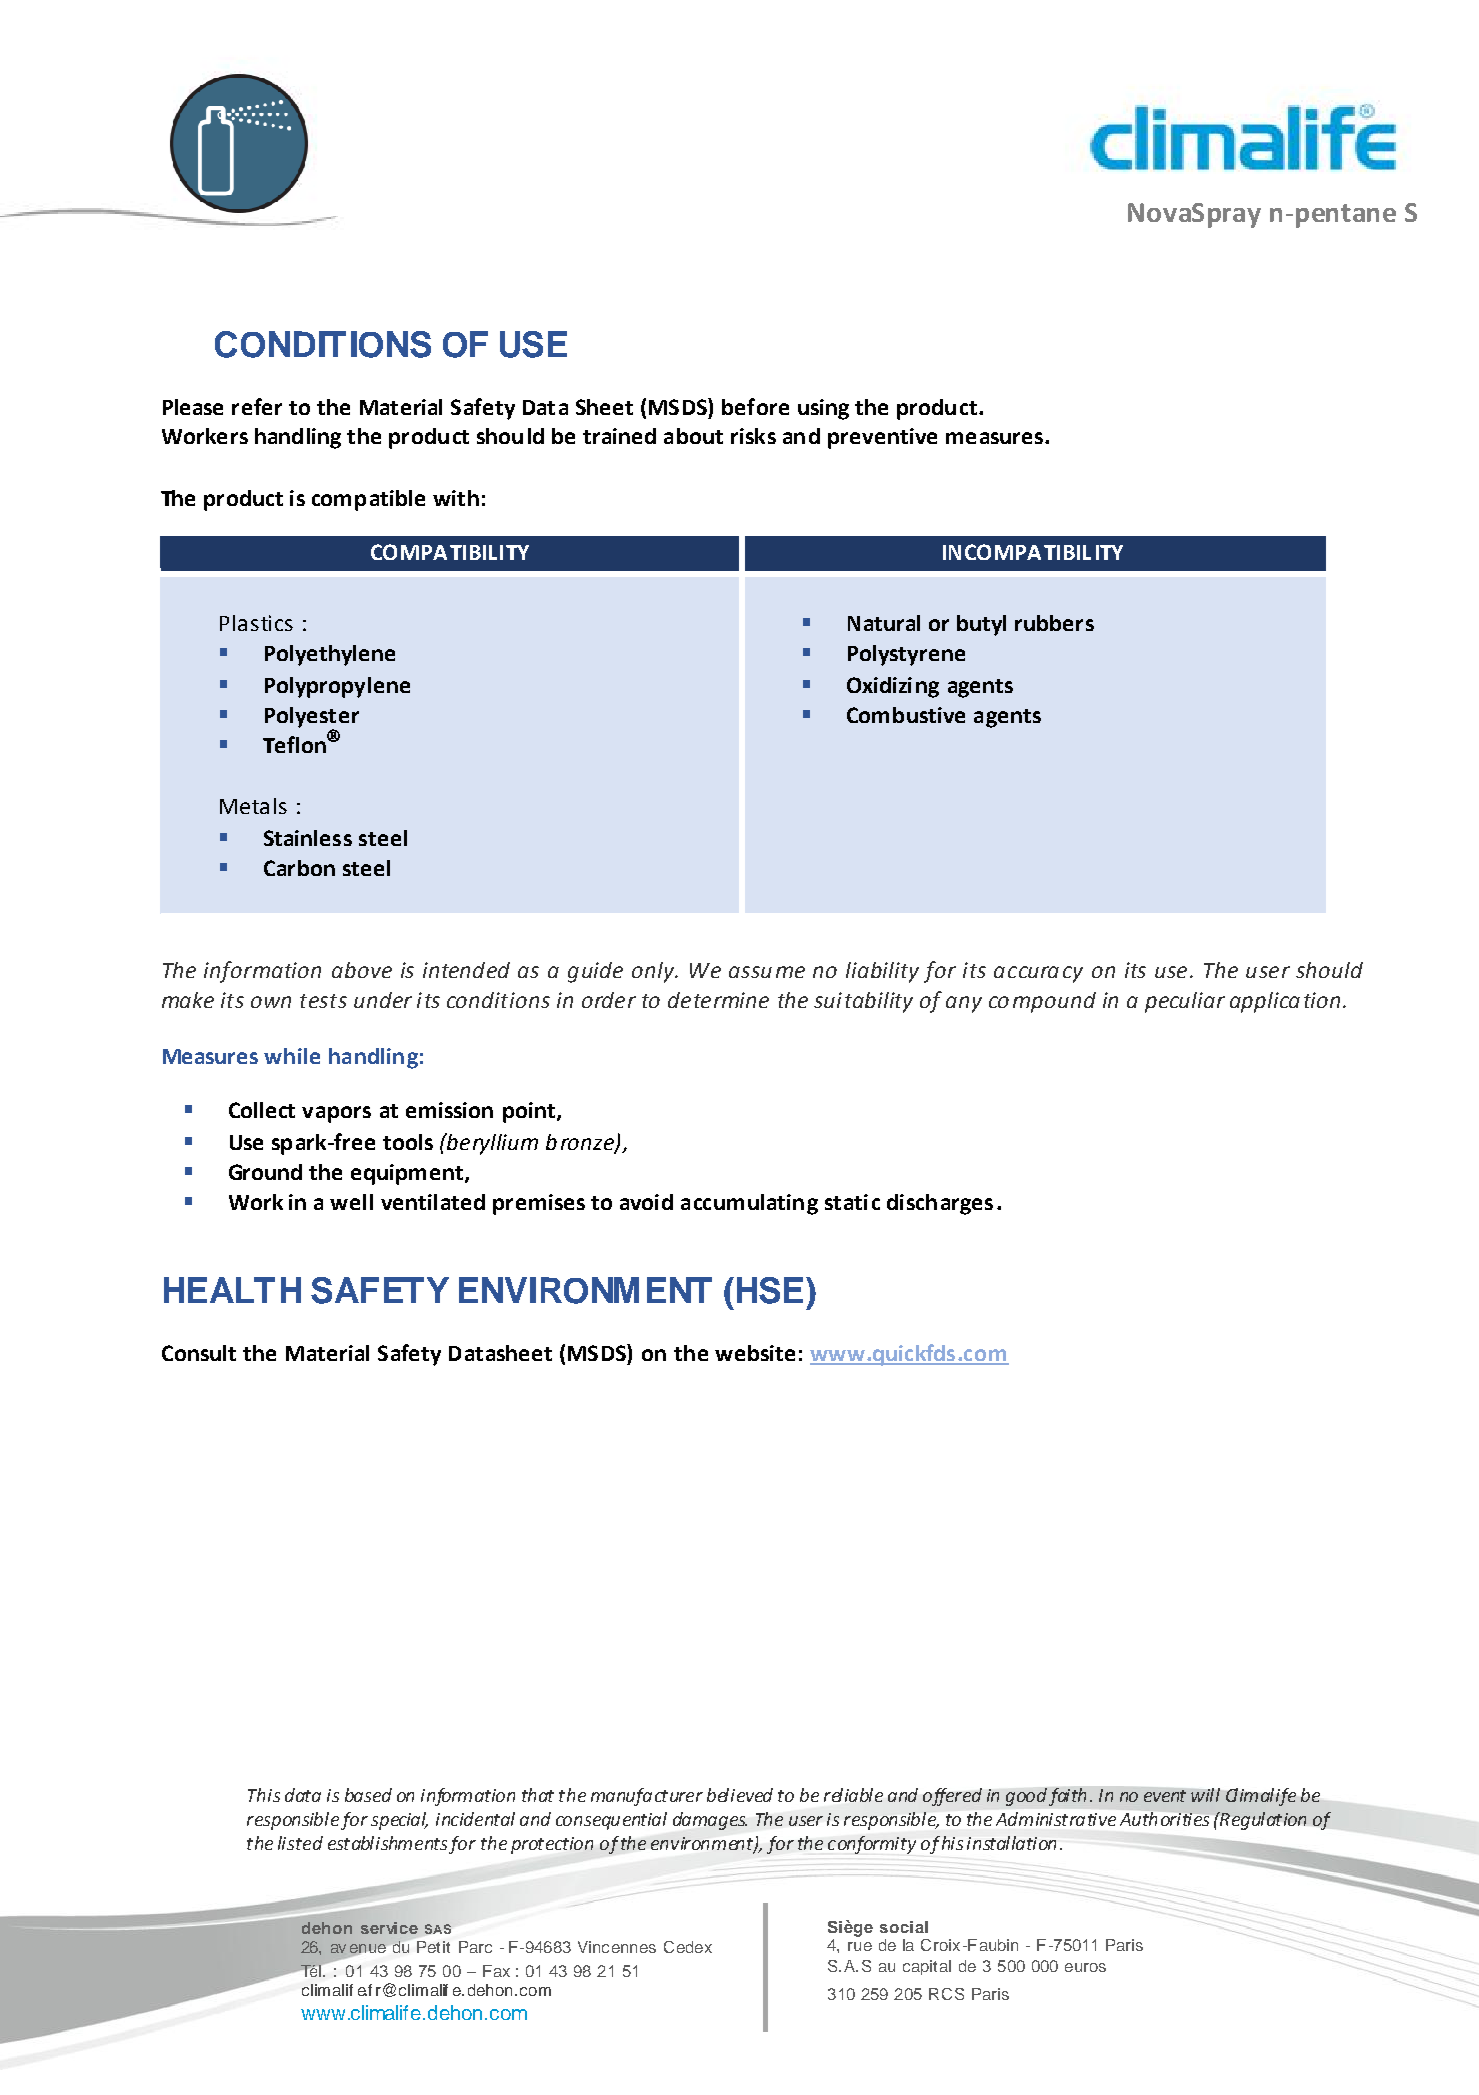  I want to click on rubbers, so click(1054, 623).
